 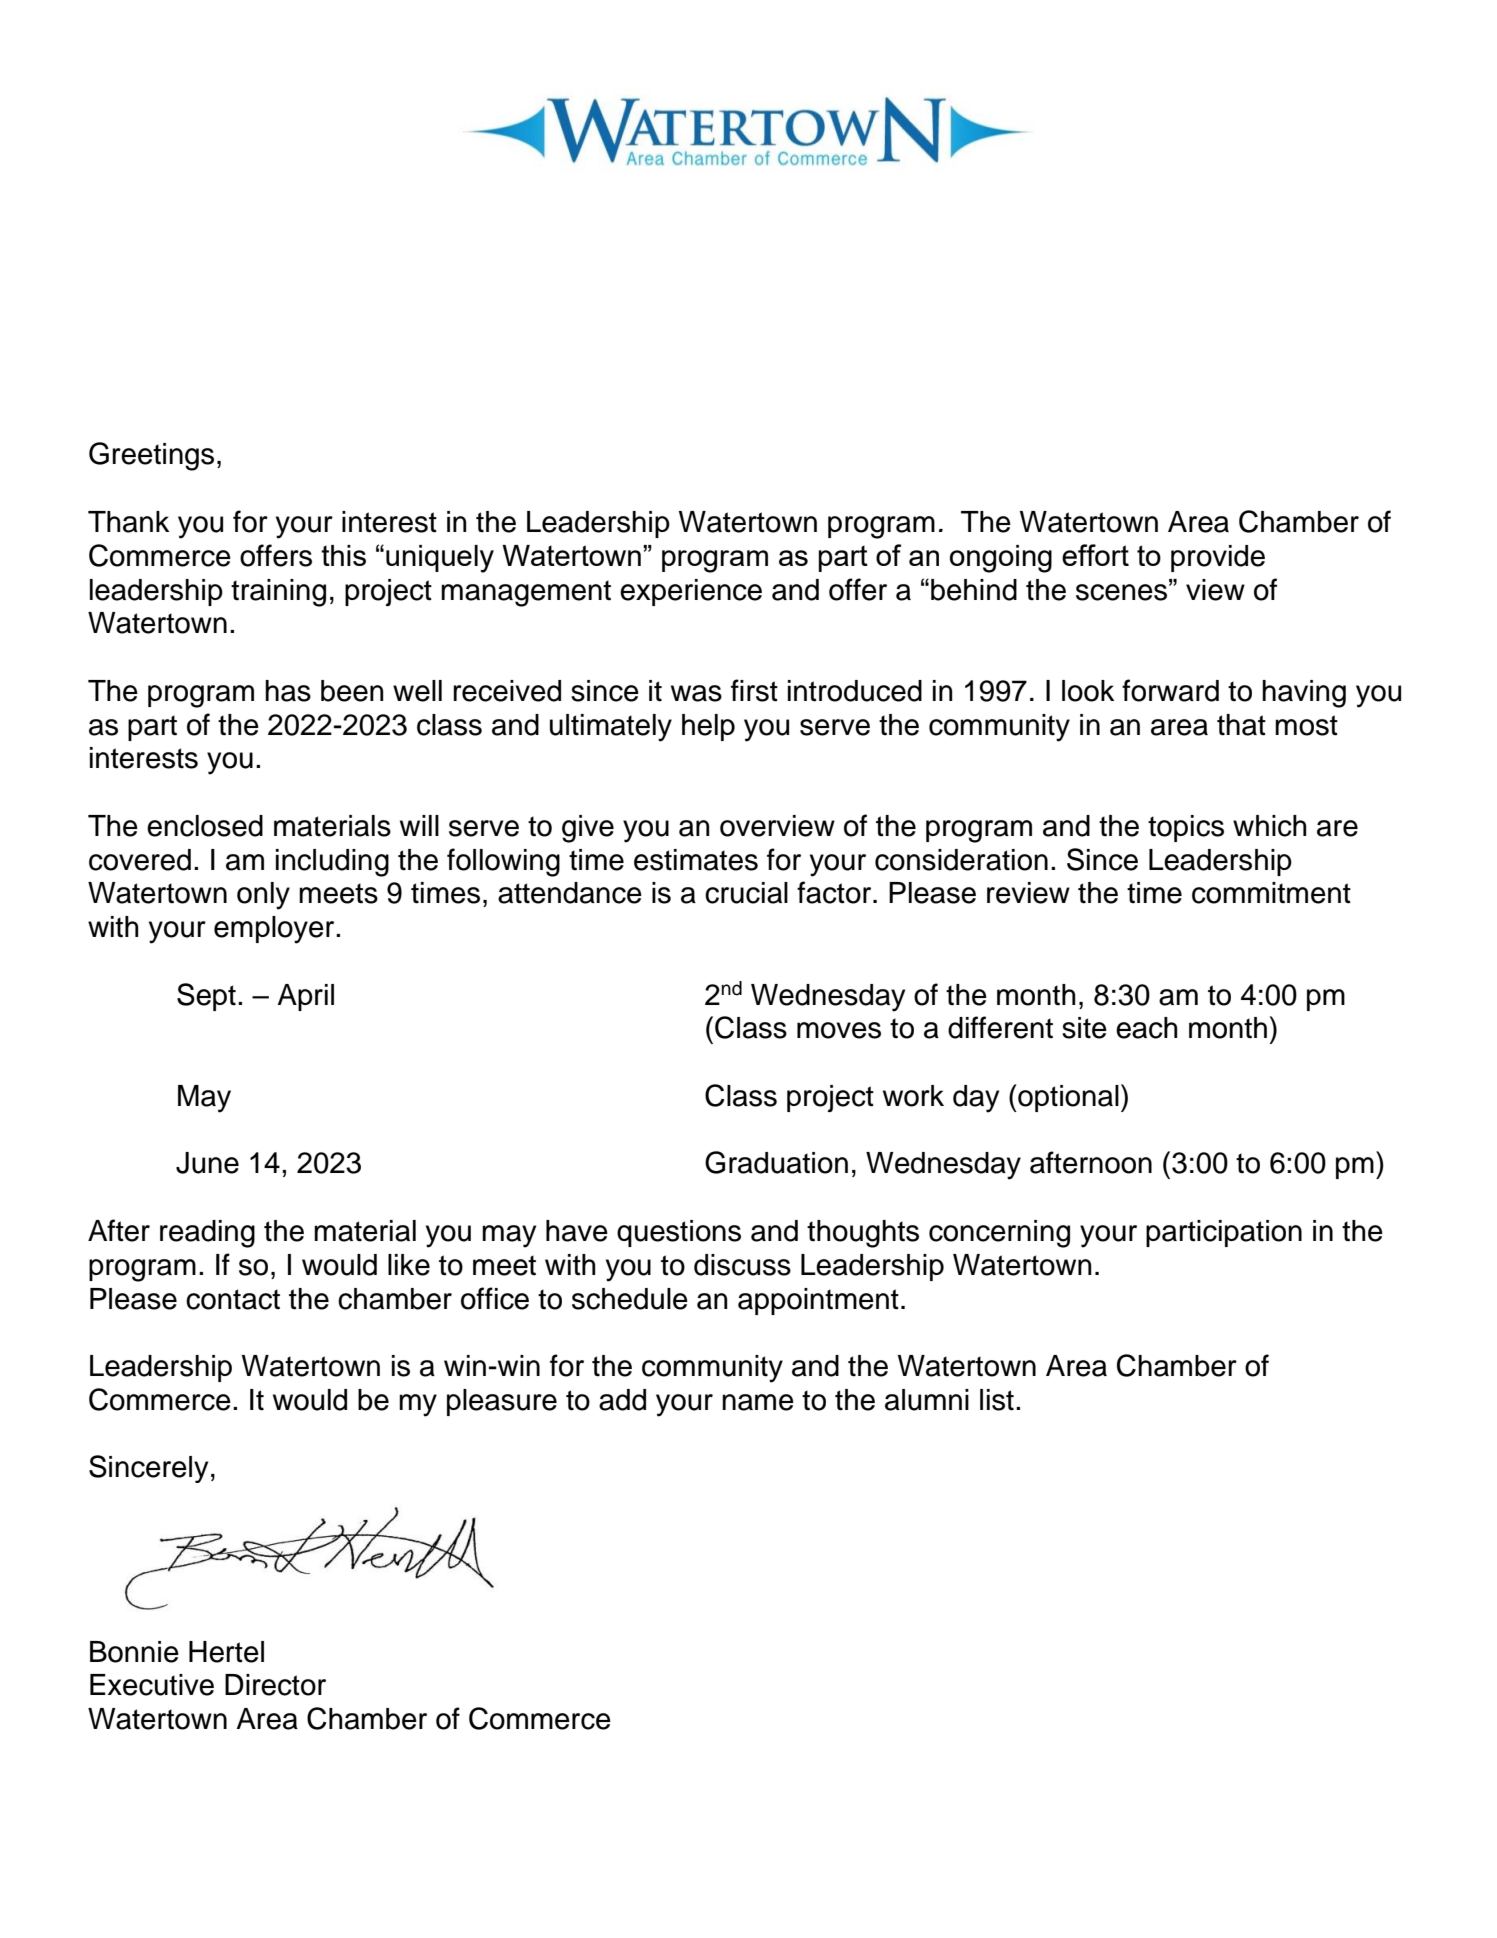 I want to click on provide, so click(x=1218, y=558).
